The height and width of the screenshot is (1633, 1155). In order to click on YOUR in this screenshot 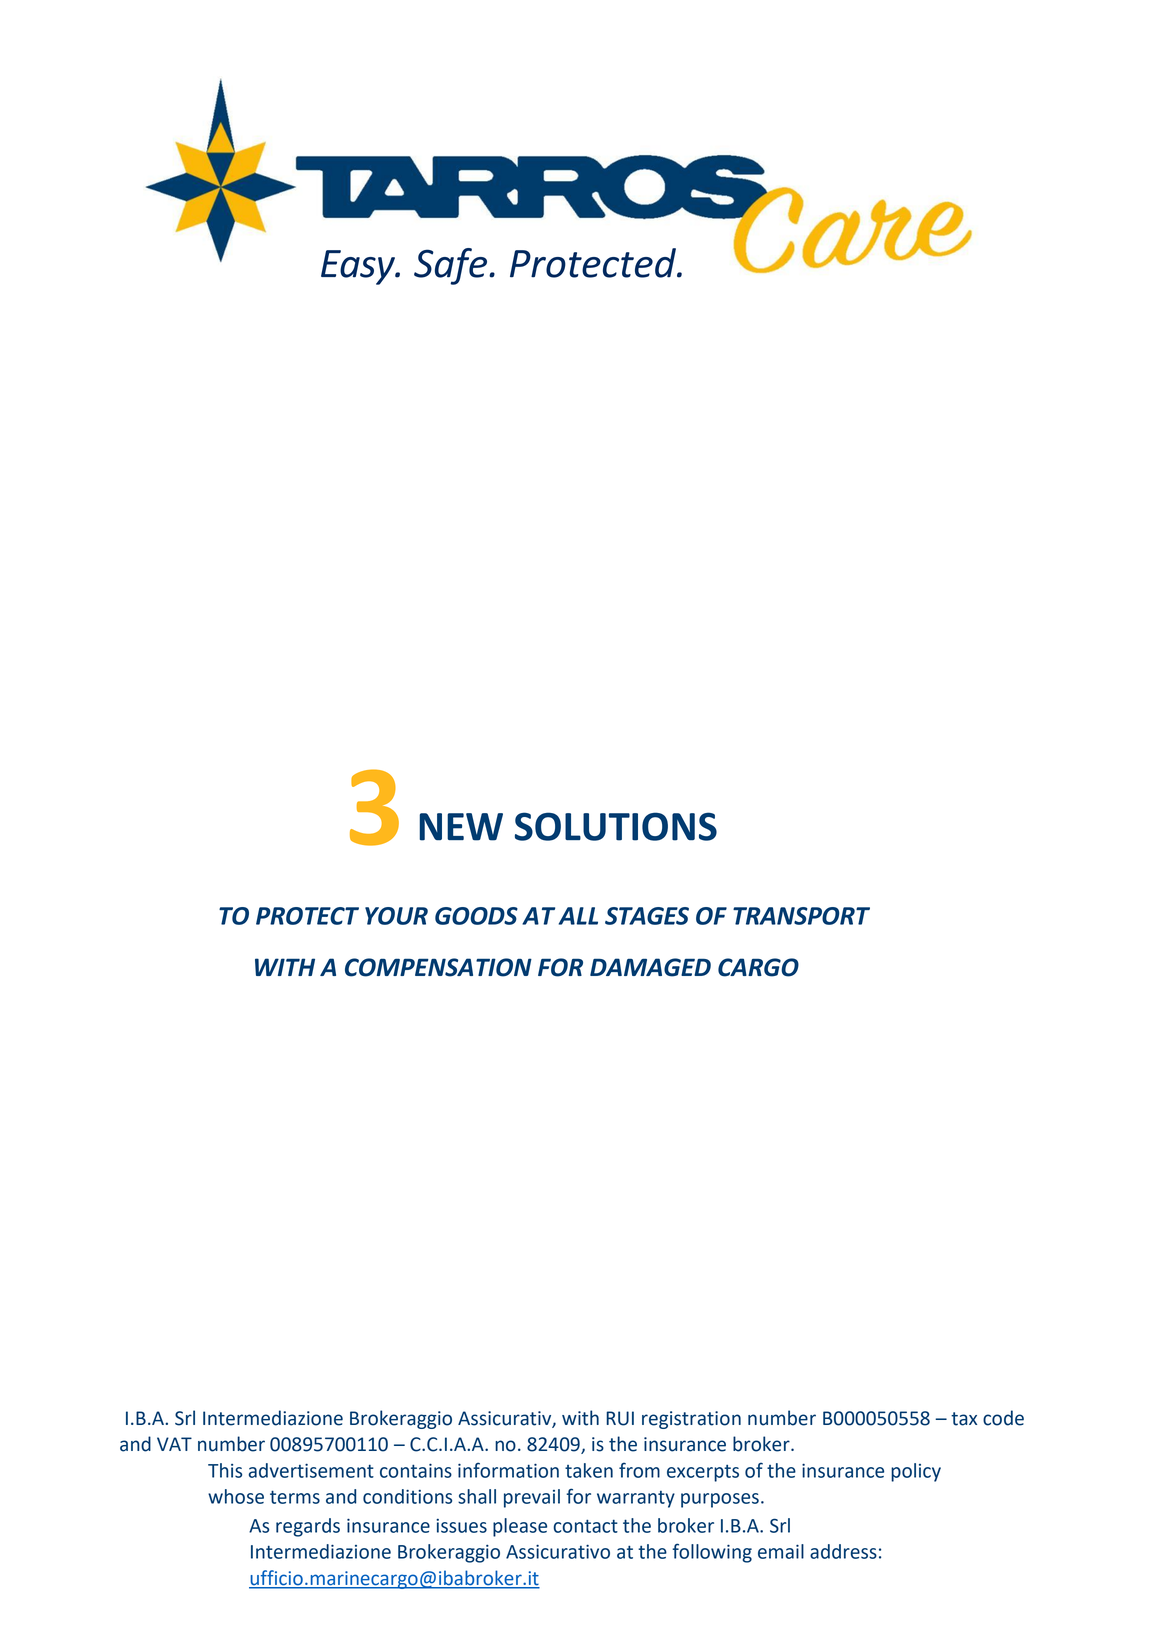, I will do `click(396, 916)`.
